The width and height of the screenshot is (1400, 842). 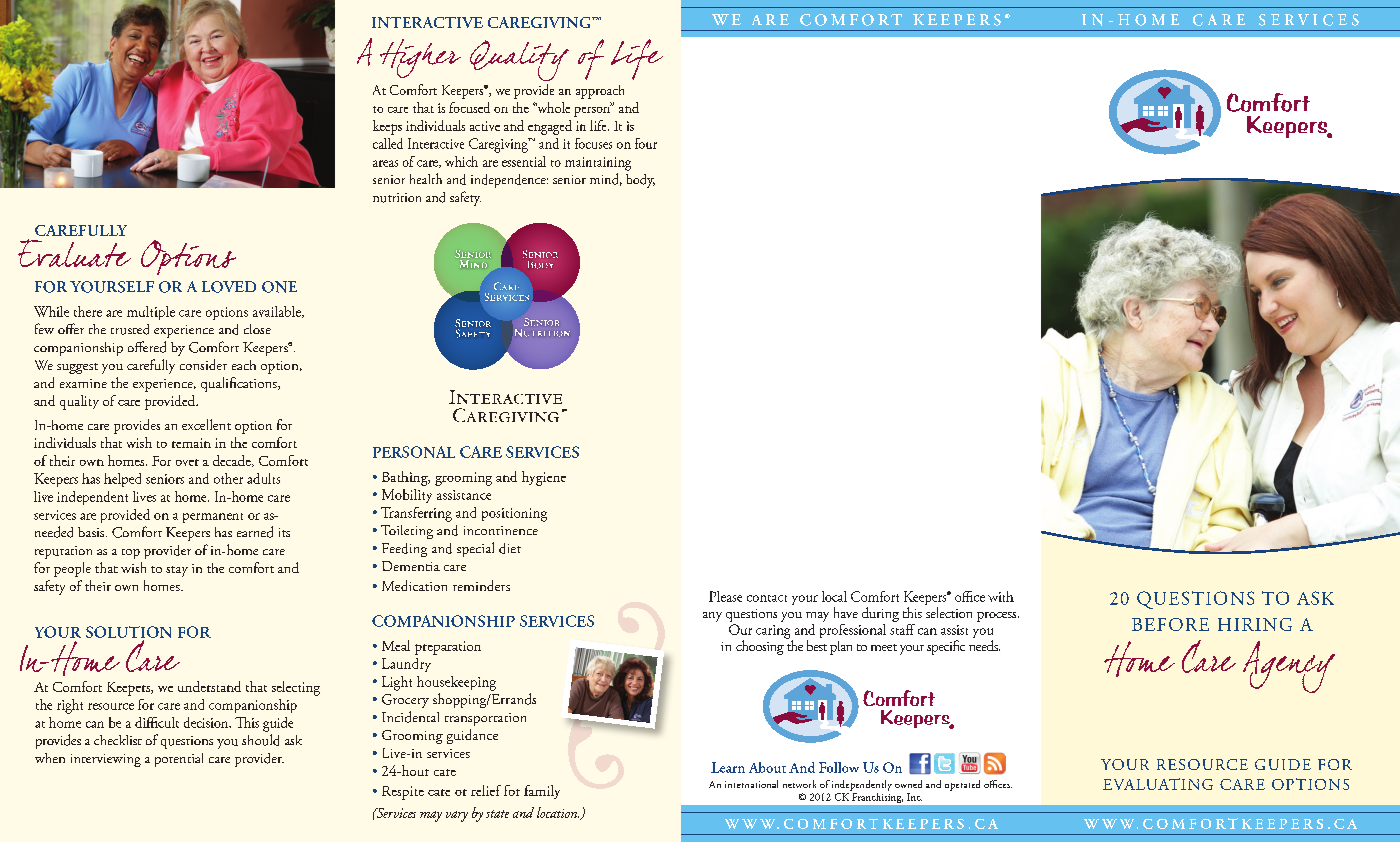 What do you see at coordinates (410, 58) in the screenshot?
I see `High` at bounding box center [410, 58].
